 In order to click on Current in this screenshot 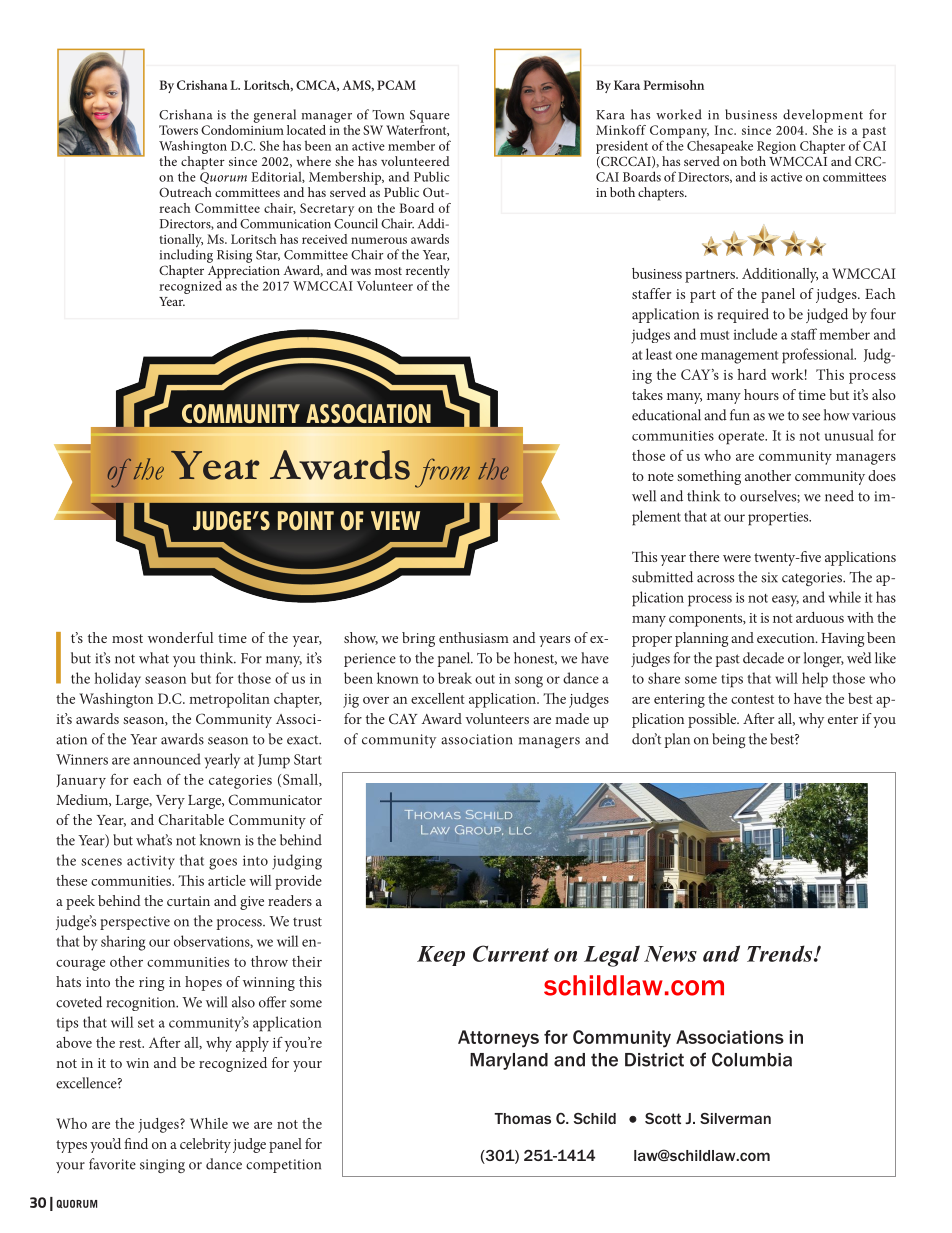, I will do `click(511, 953)`.
